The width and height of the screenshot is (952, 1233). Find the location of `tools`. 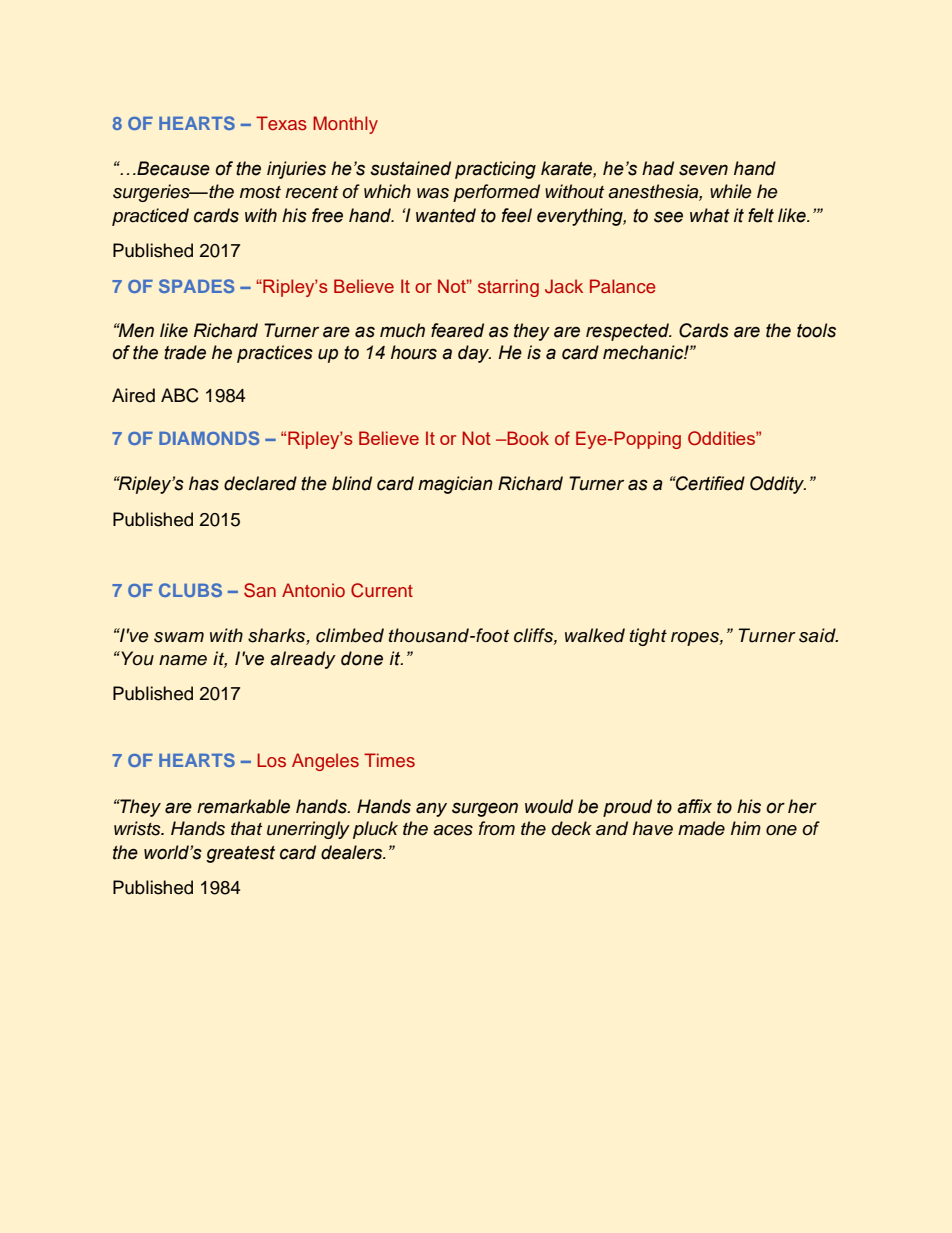

tools is located at coordinates (816, 330).
